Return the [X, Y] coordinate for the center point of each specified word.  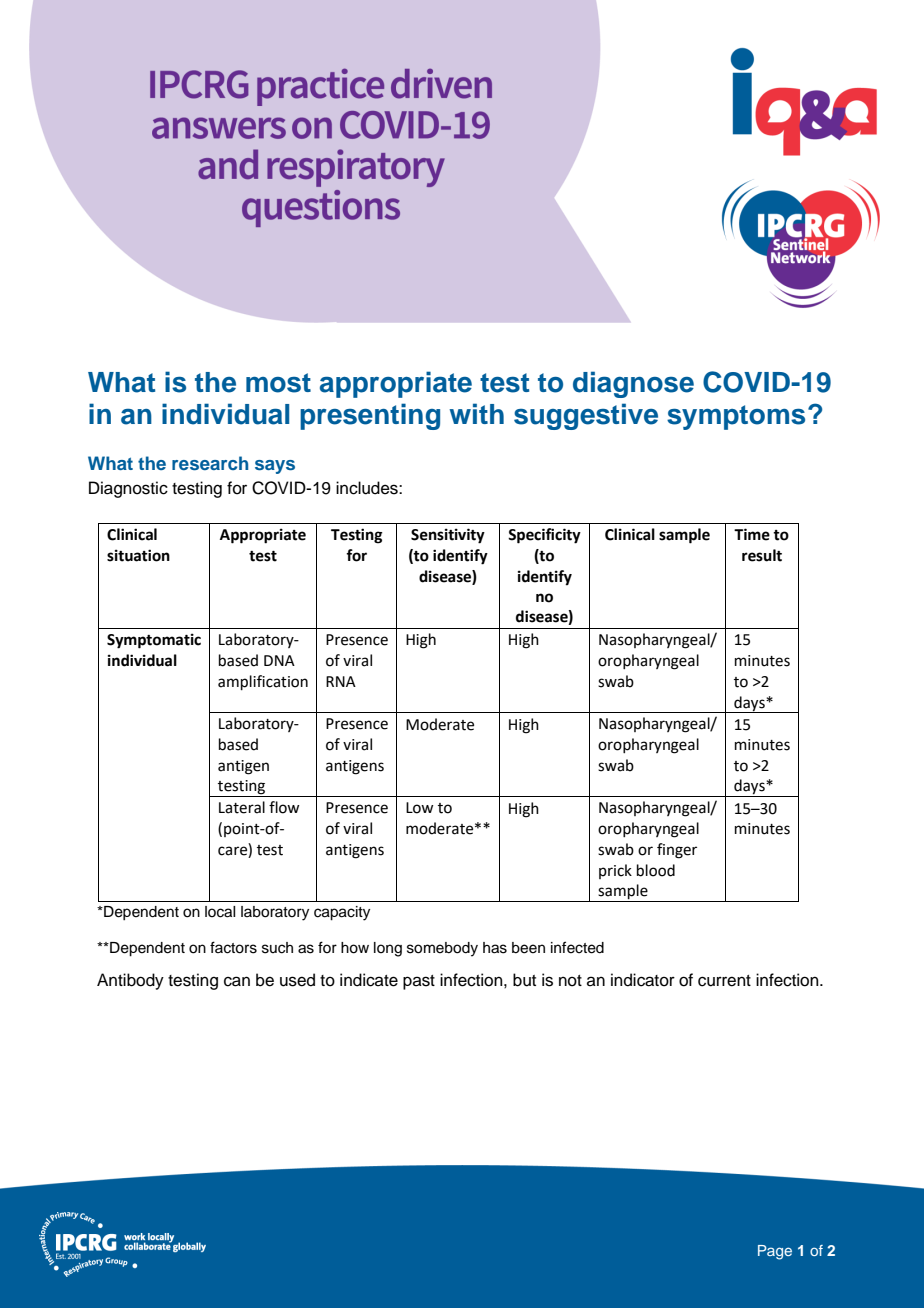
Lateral [242, 807]
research [210, 463]
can [237, 981]
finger [677, 851]
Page [775, 1252]
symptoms [736, 417]
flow [284, 807]
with [476, 413]
